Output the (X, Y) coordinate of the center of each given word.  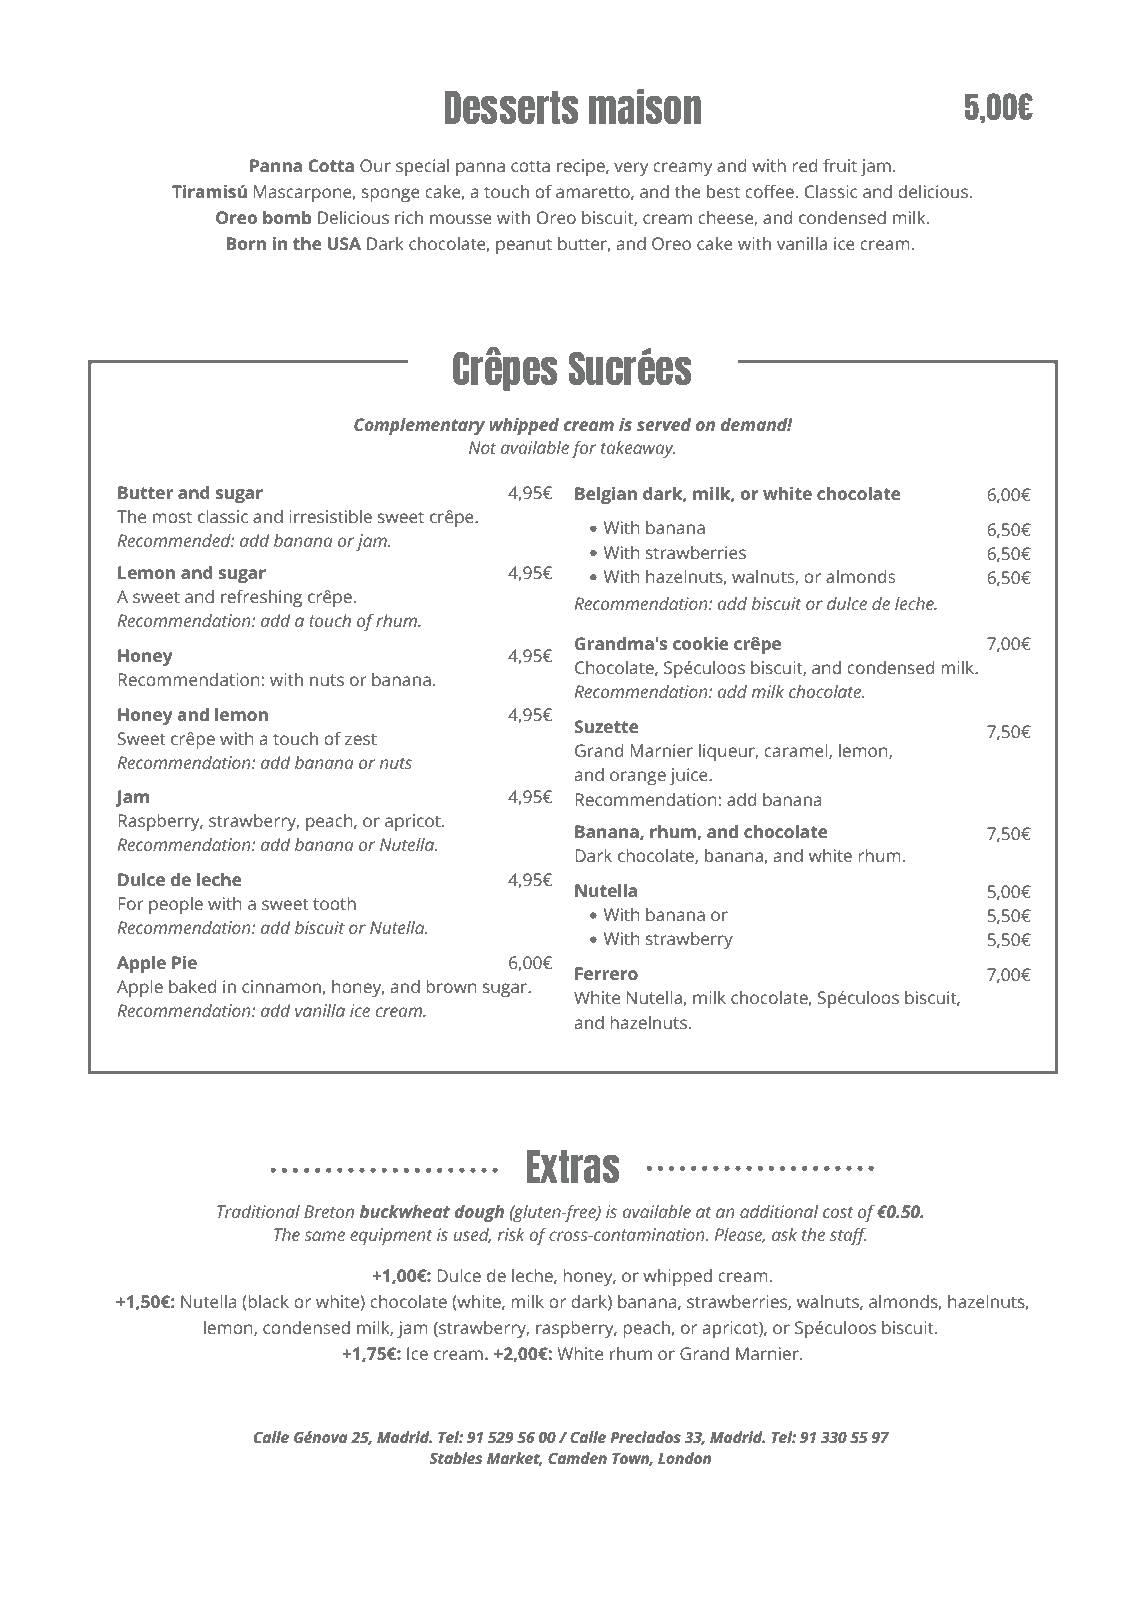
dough (479, 1213)
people (176, 905)
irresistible (330, 516)
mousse (461, 219)
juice (690, 776)
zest (361, 739)
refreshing (261, 598)
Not (482, 447)
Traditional (258, 1211)
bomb (287, 217)
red (804, 165)
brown (451, 986)
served (664, 424)
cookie (700, 643)
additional (779, 1211)
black (267, 1303)
